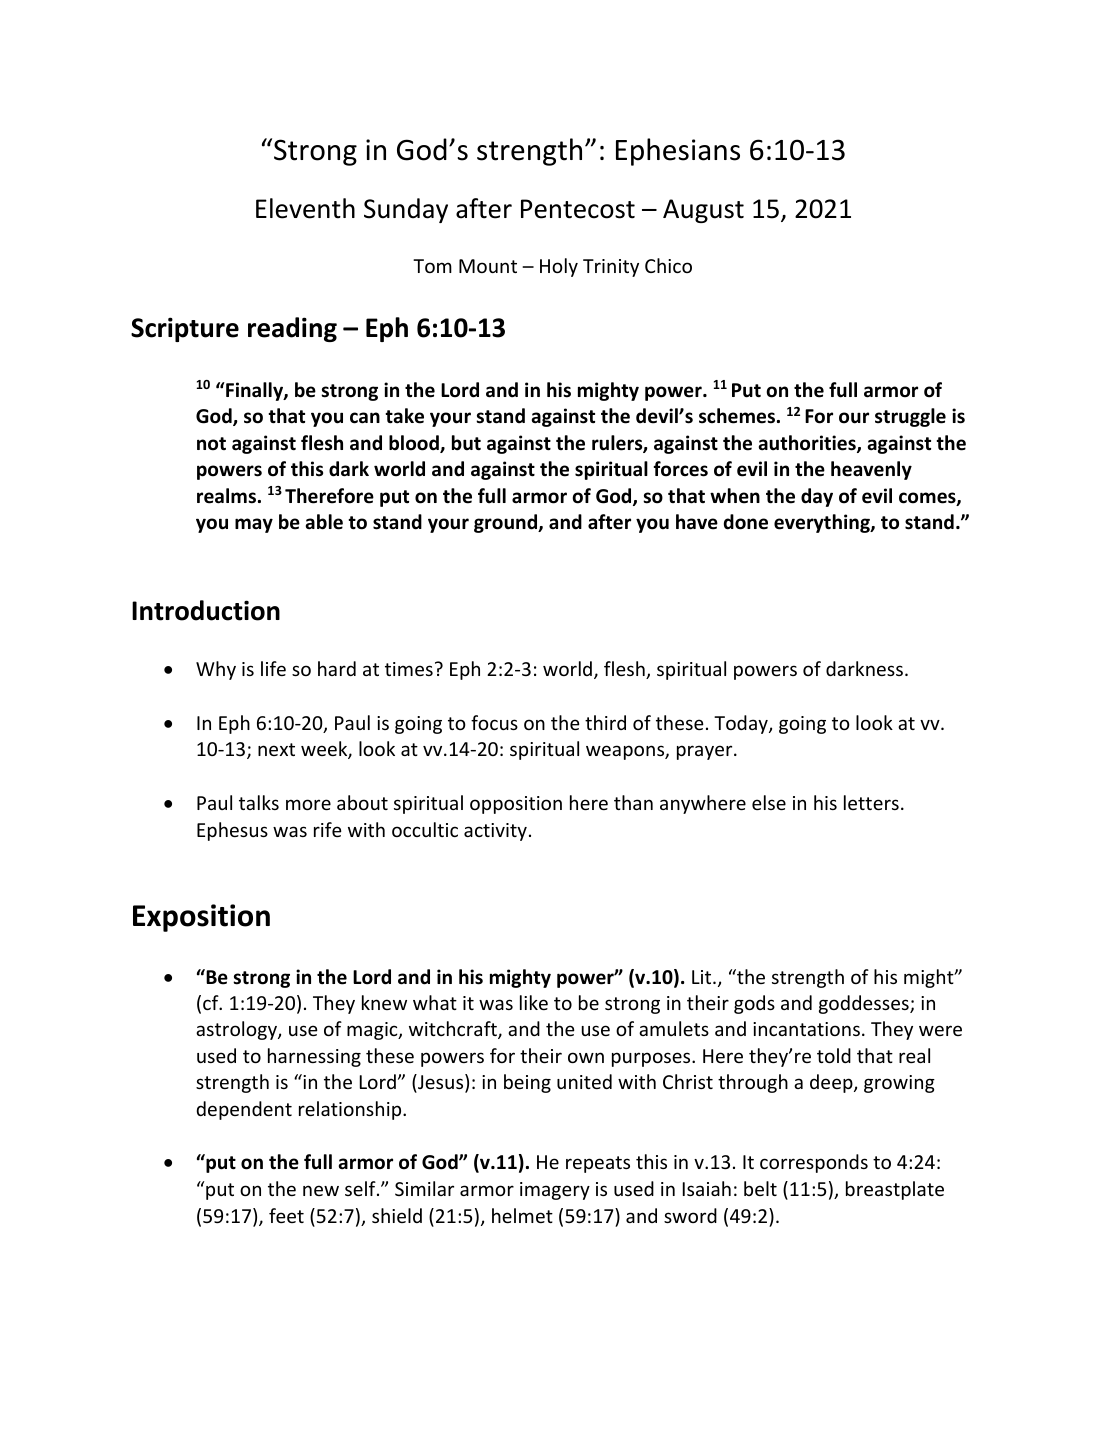  Describe the element at coordinates (273, 668) in the screenshot. I see `life` at that location.
